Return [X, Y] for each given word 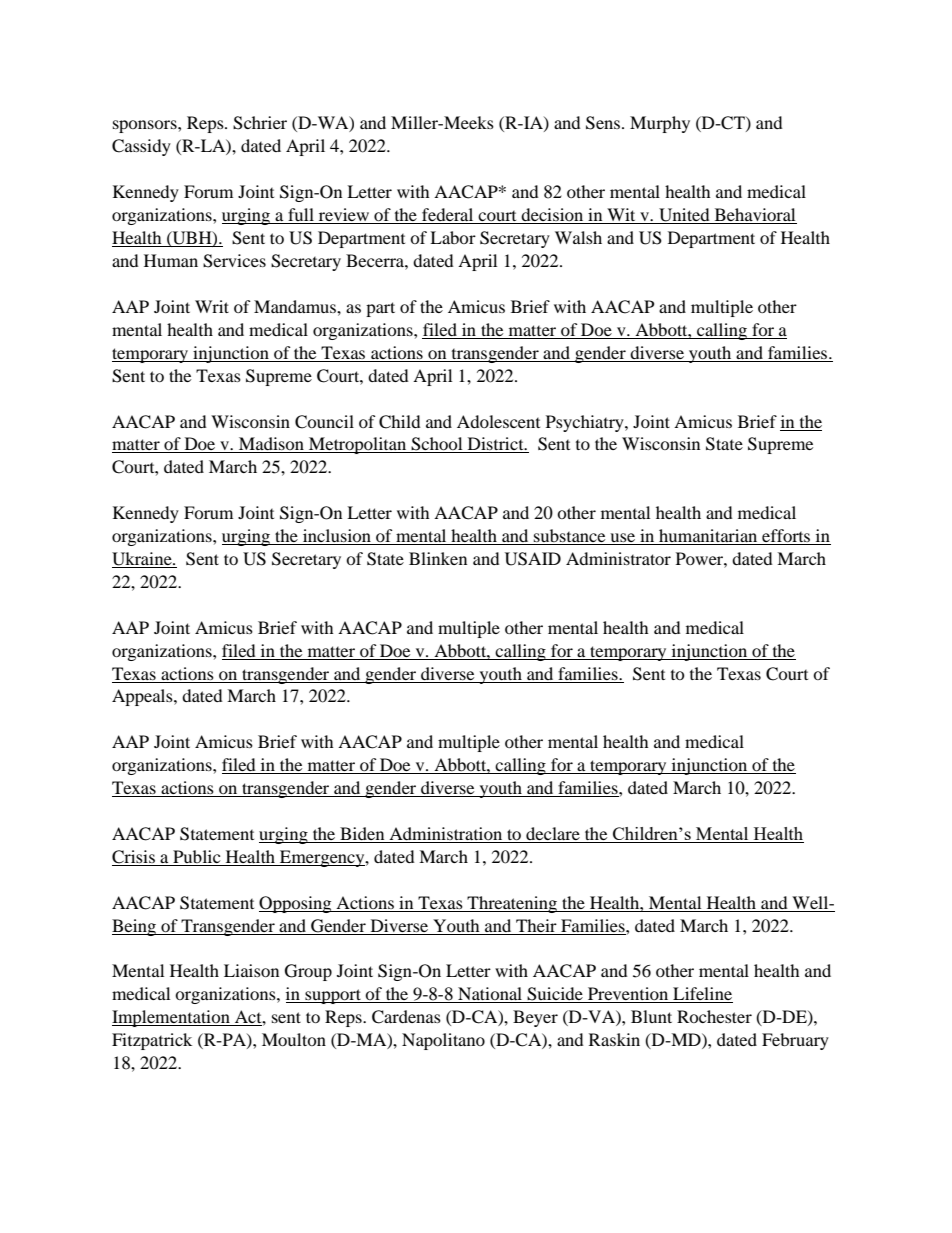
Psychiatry [586, 423]
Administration [446, 835]
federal [448, 216]
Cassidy [141, 147]
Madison [271, 445]
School [437, 445]
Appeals [143, 697]
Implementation [172, 1018]
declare [553, 835]
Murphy [660, 124]
